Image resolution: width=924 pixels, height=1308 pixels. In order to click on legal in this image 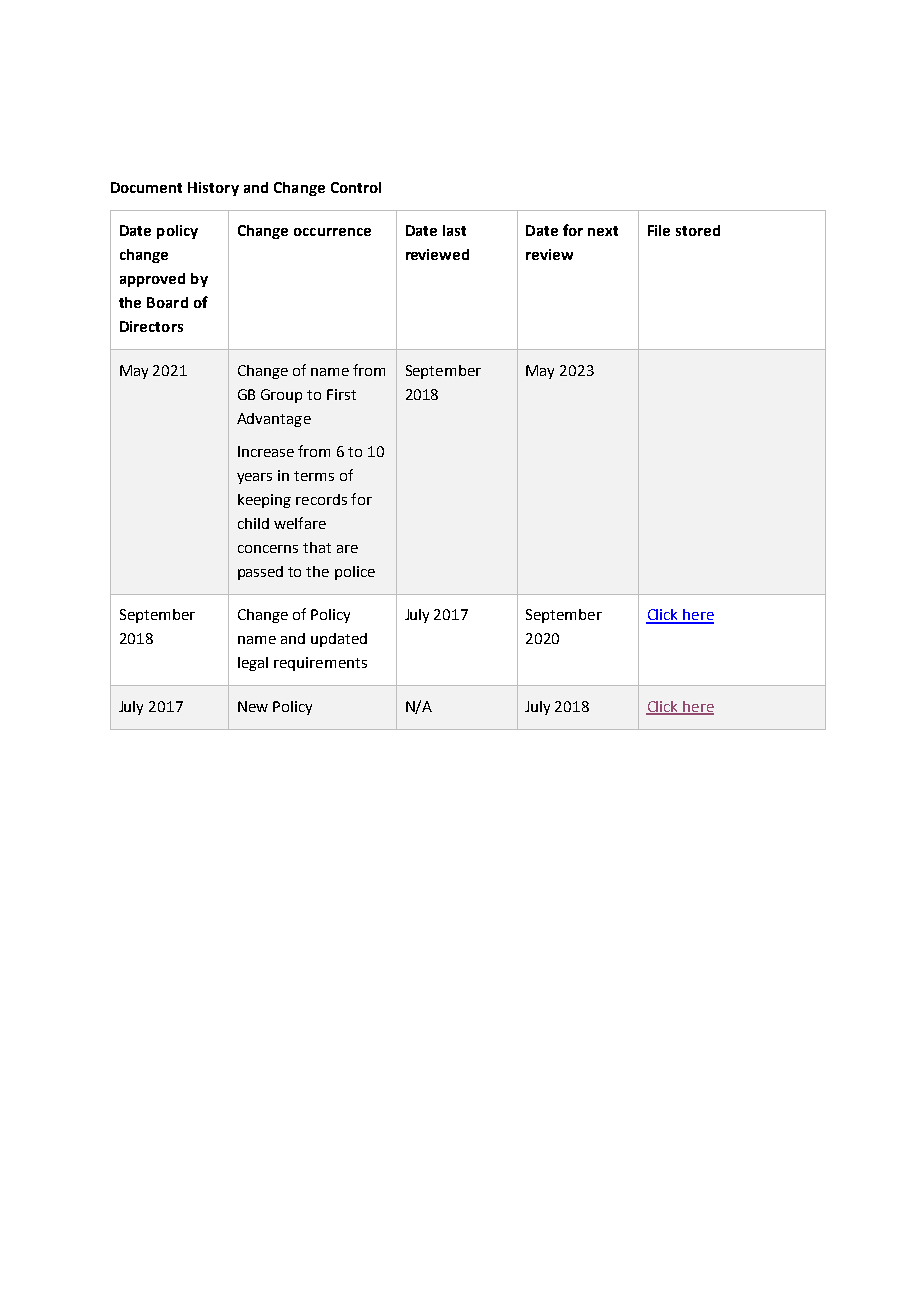, I will do `click(253, 664)`.
